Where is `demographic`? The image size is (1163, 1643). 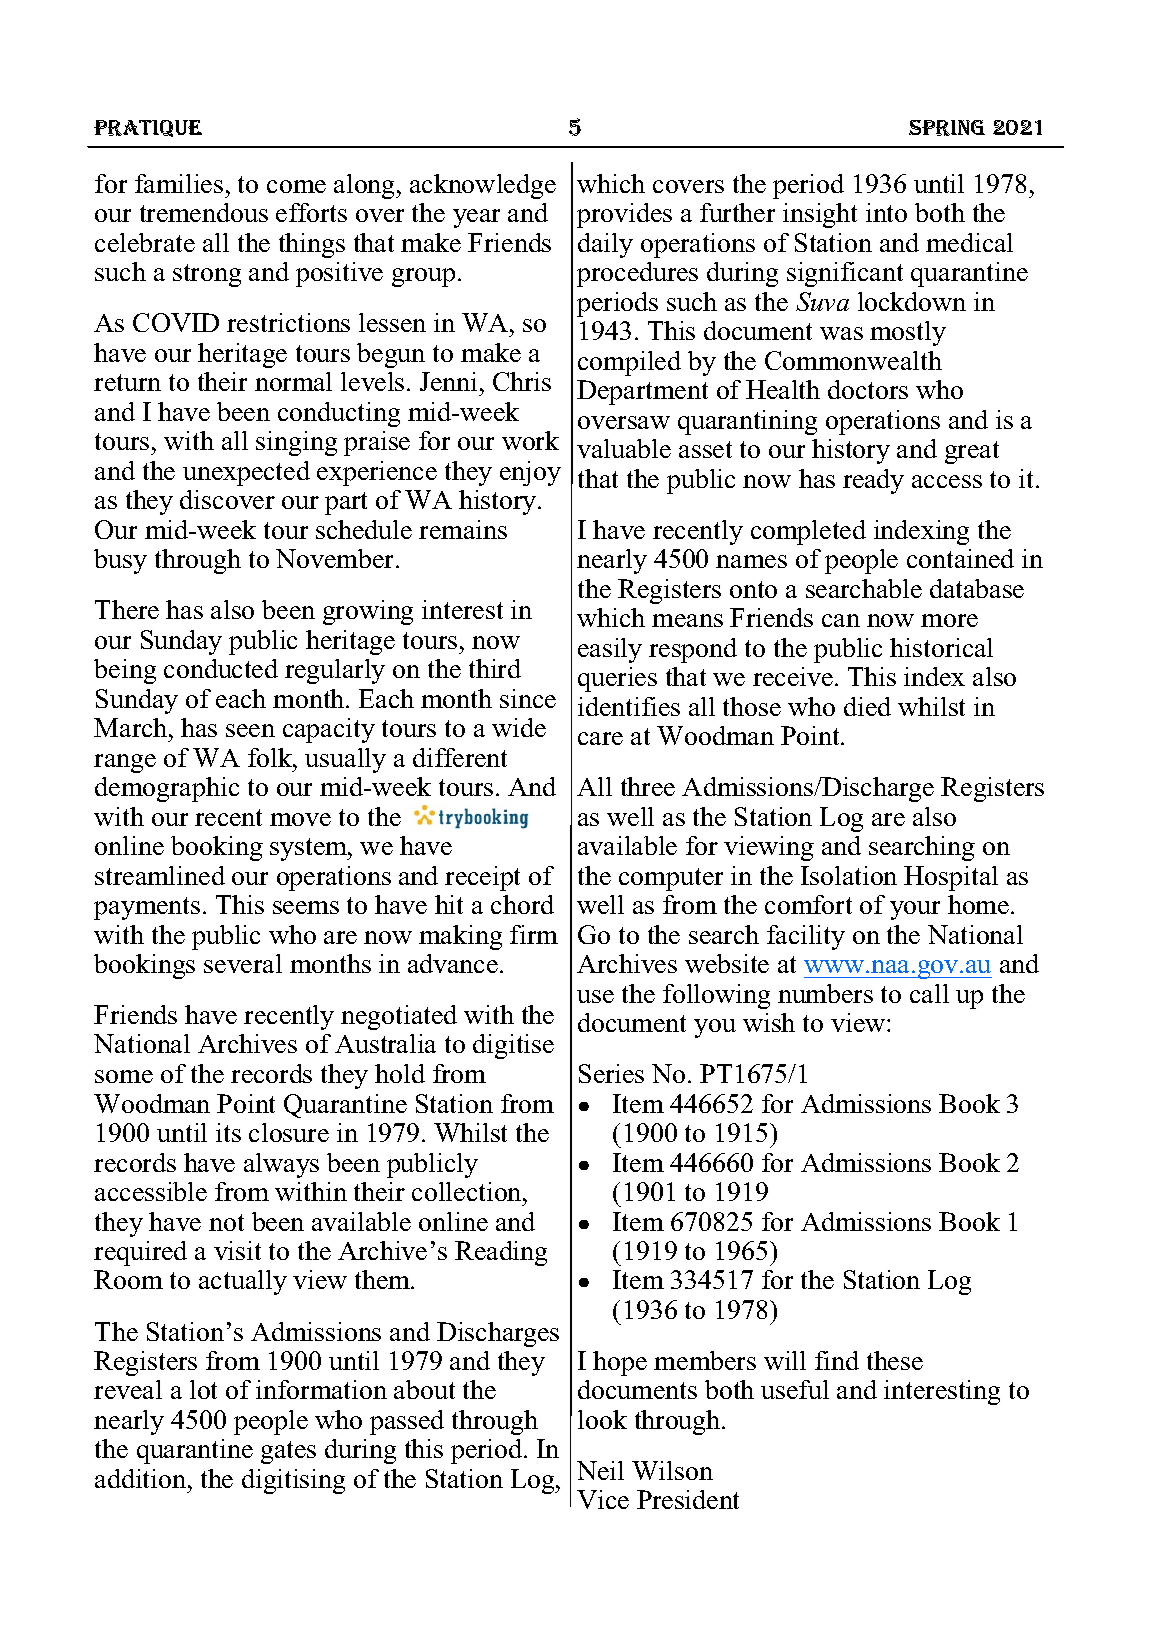
demographic is located at coordinates (167, 789).
